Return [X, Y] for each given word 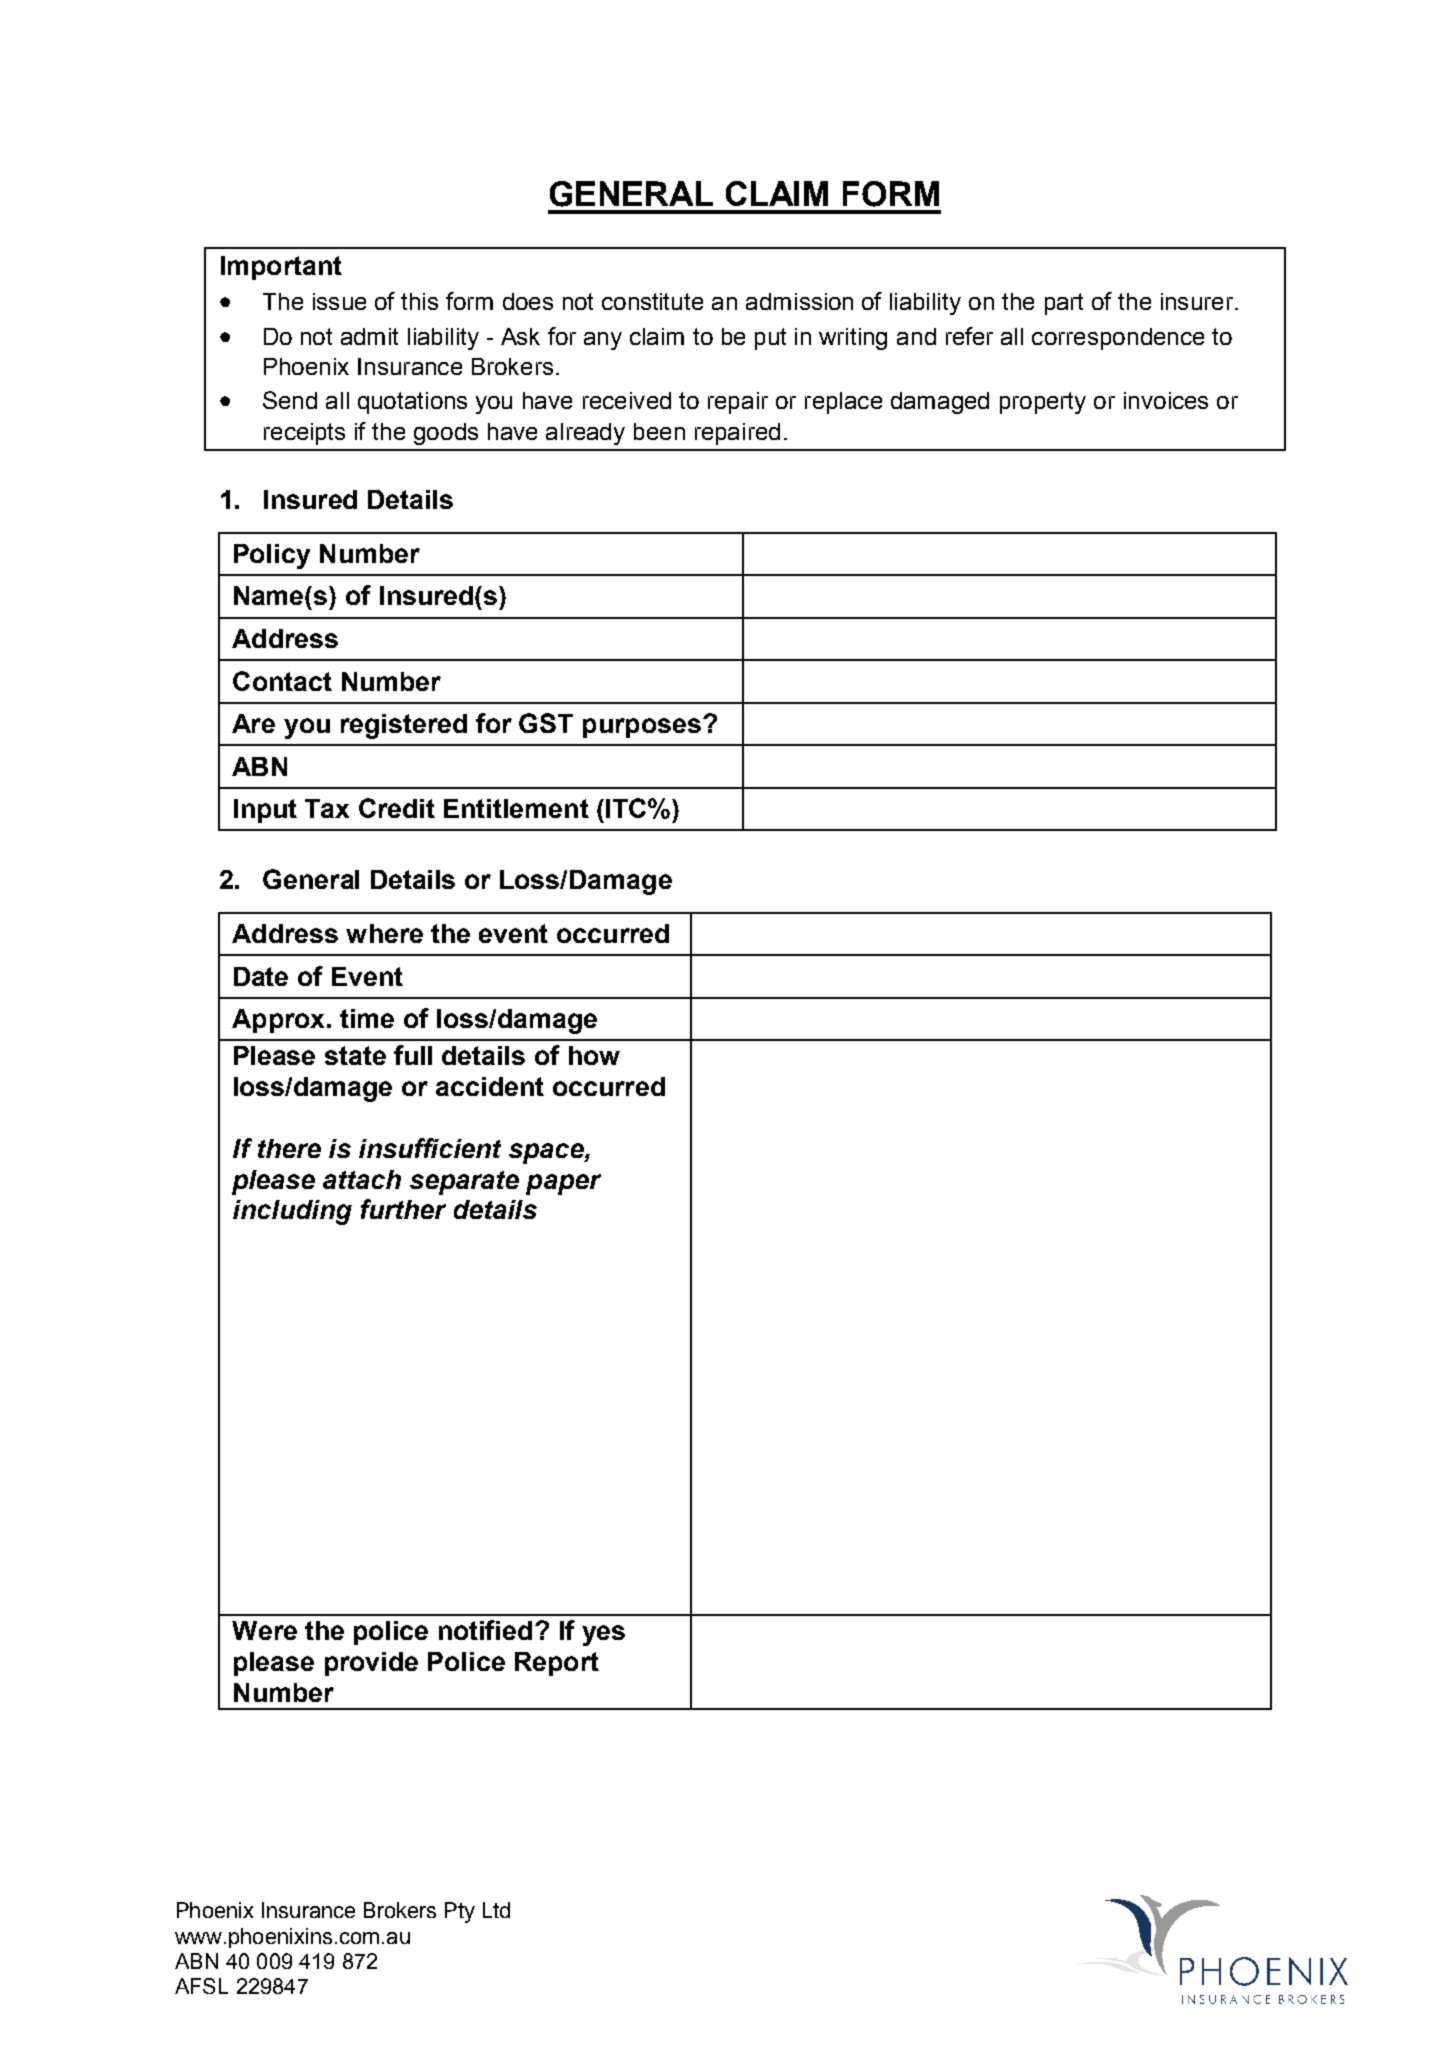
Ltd [496, 1910]
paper [563, 1184]
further [403, 1209]
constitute [652, 301]
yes [603, 1635]
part [1064, 304]
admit [369, 336]
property [1043, 403]
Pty [460, 1912]
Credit [397, 808]
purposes [642, 728]
